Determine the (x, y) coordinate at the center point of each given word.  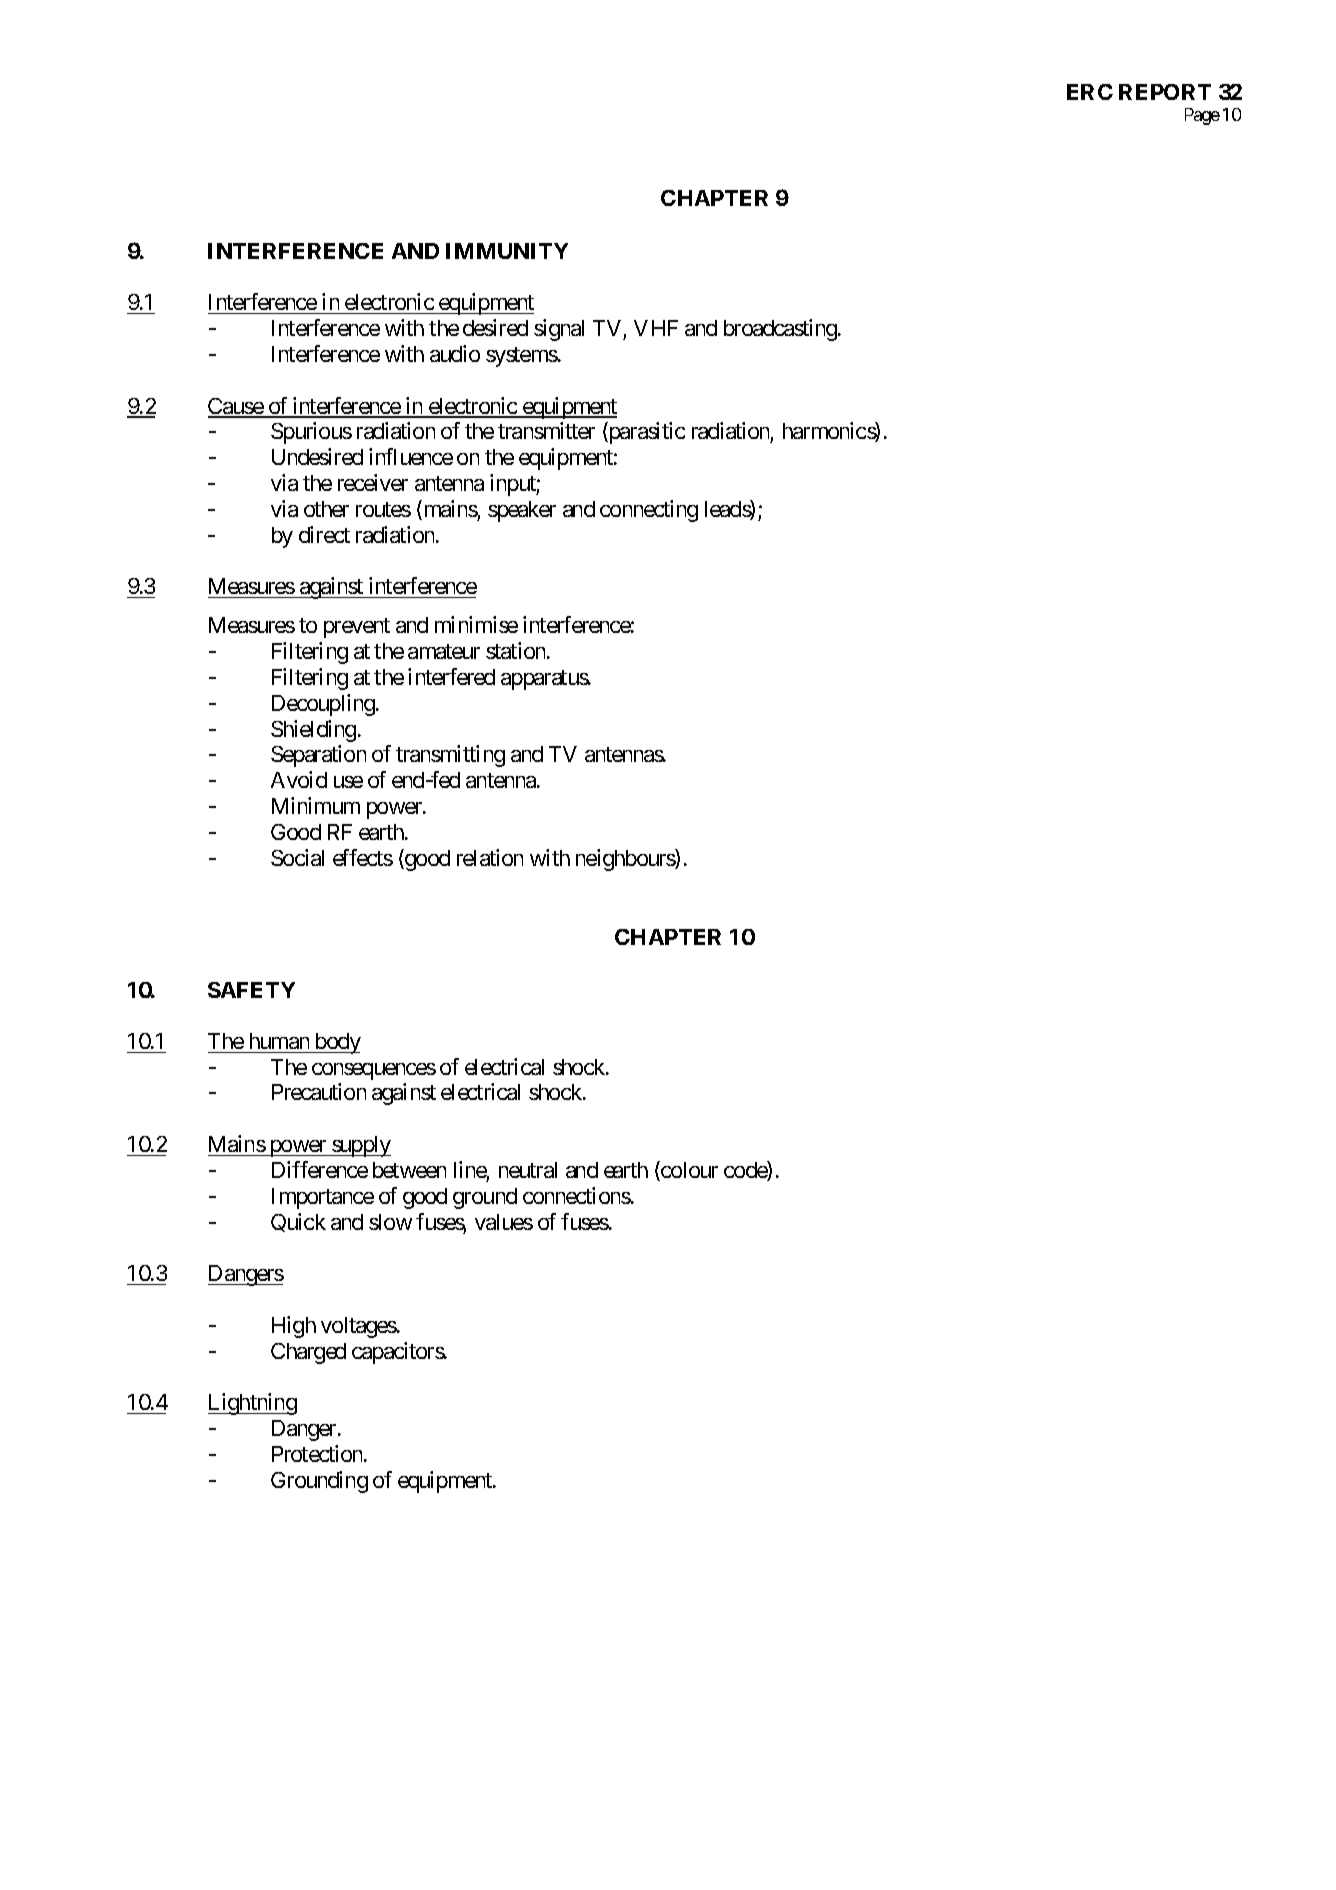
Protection (318, 1453)
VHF (656, 328)
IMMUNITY (507, 251)
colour (688, 1171)
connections (577, 1195)
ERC (1090, 92)
